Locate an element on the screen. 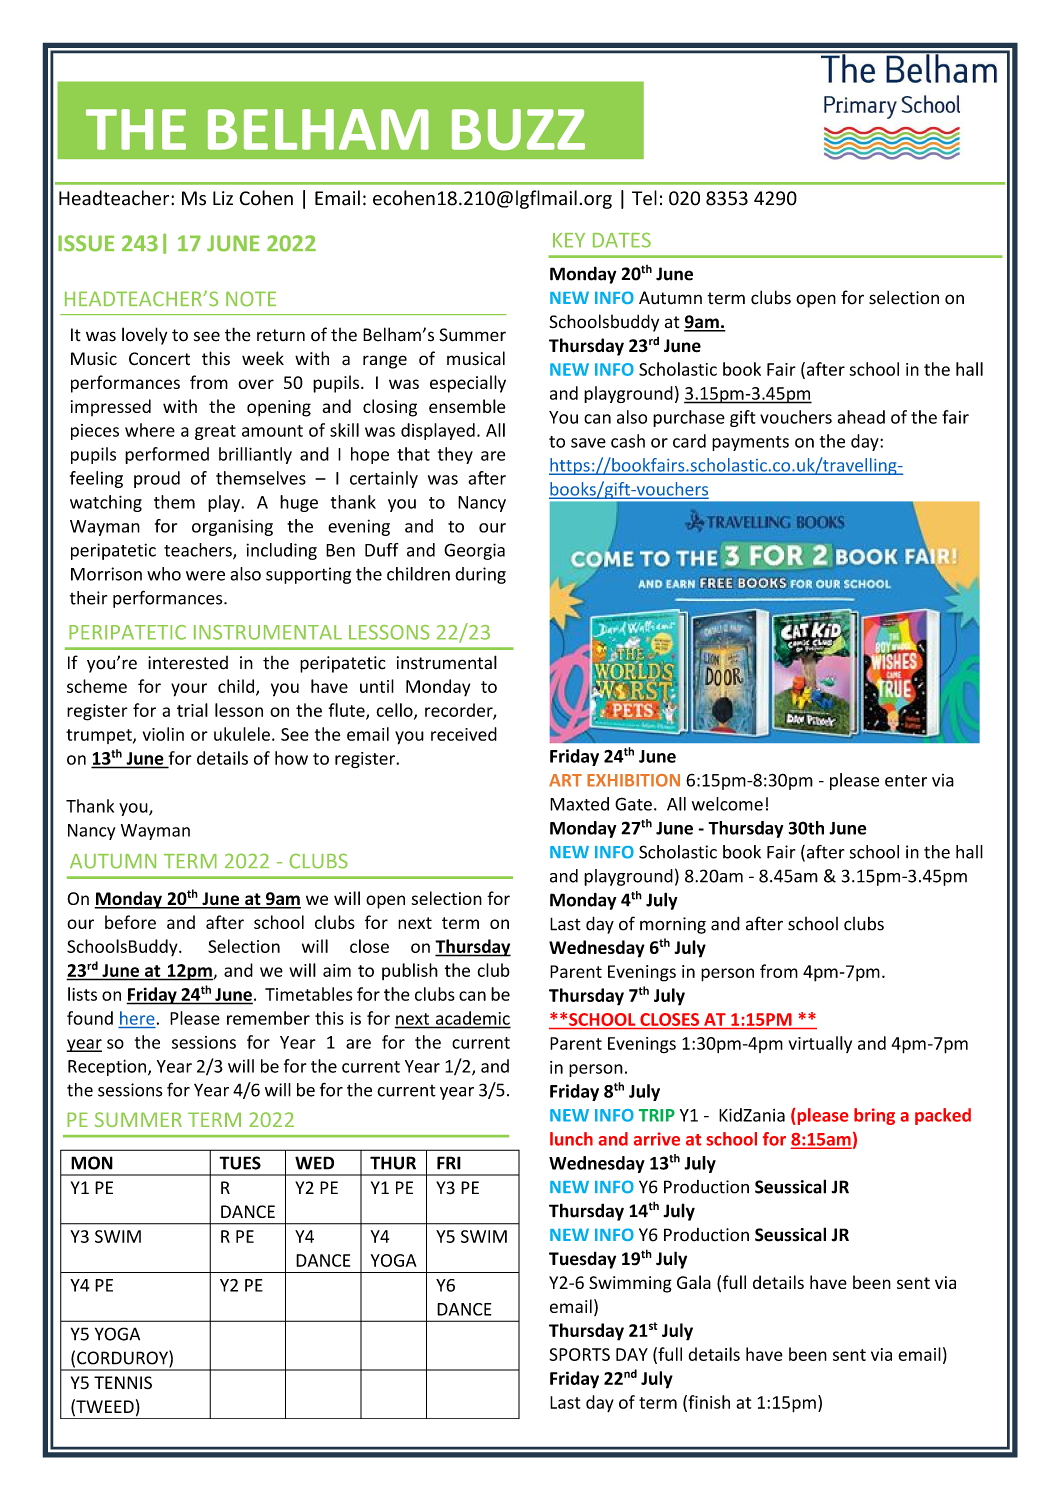  performed is located at coordinates (167, 455).
